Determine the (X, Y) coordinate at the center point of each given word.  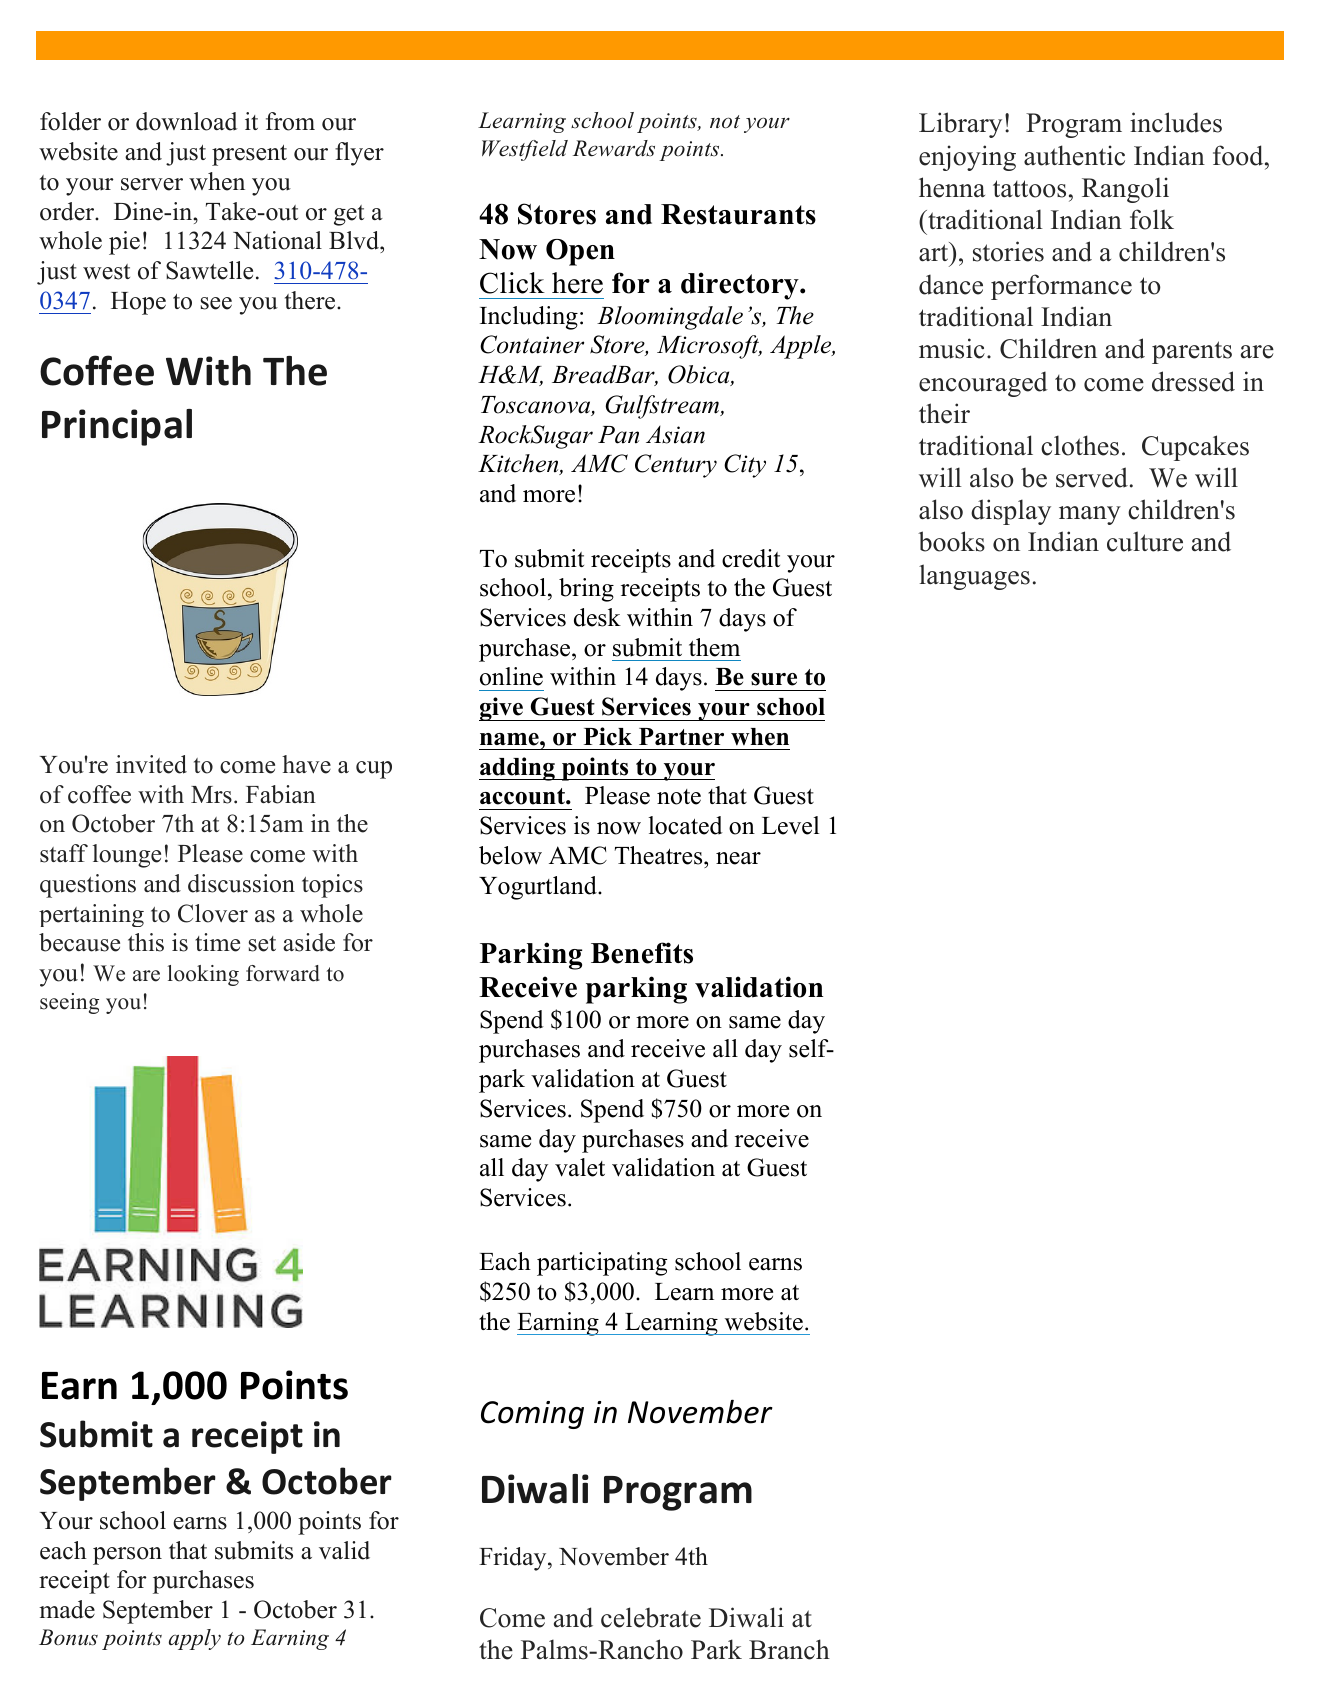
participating (602, 1264)
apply (195, 1639)
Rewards (614, 148)
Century (676, 466)
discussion (241, 883)
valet (580, 1167)
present (249, 155)
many (1090, 515)
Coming (532, 1415)
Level (790, 825)
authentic (1074, 155)
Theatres (660, 855)
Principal (117, 427)
